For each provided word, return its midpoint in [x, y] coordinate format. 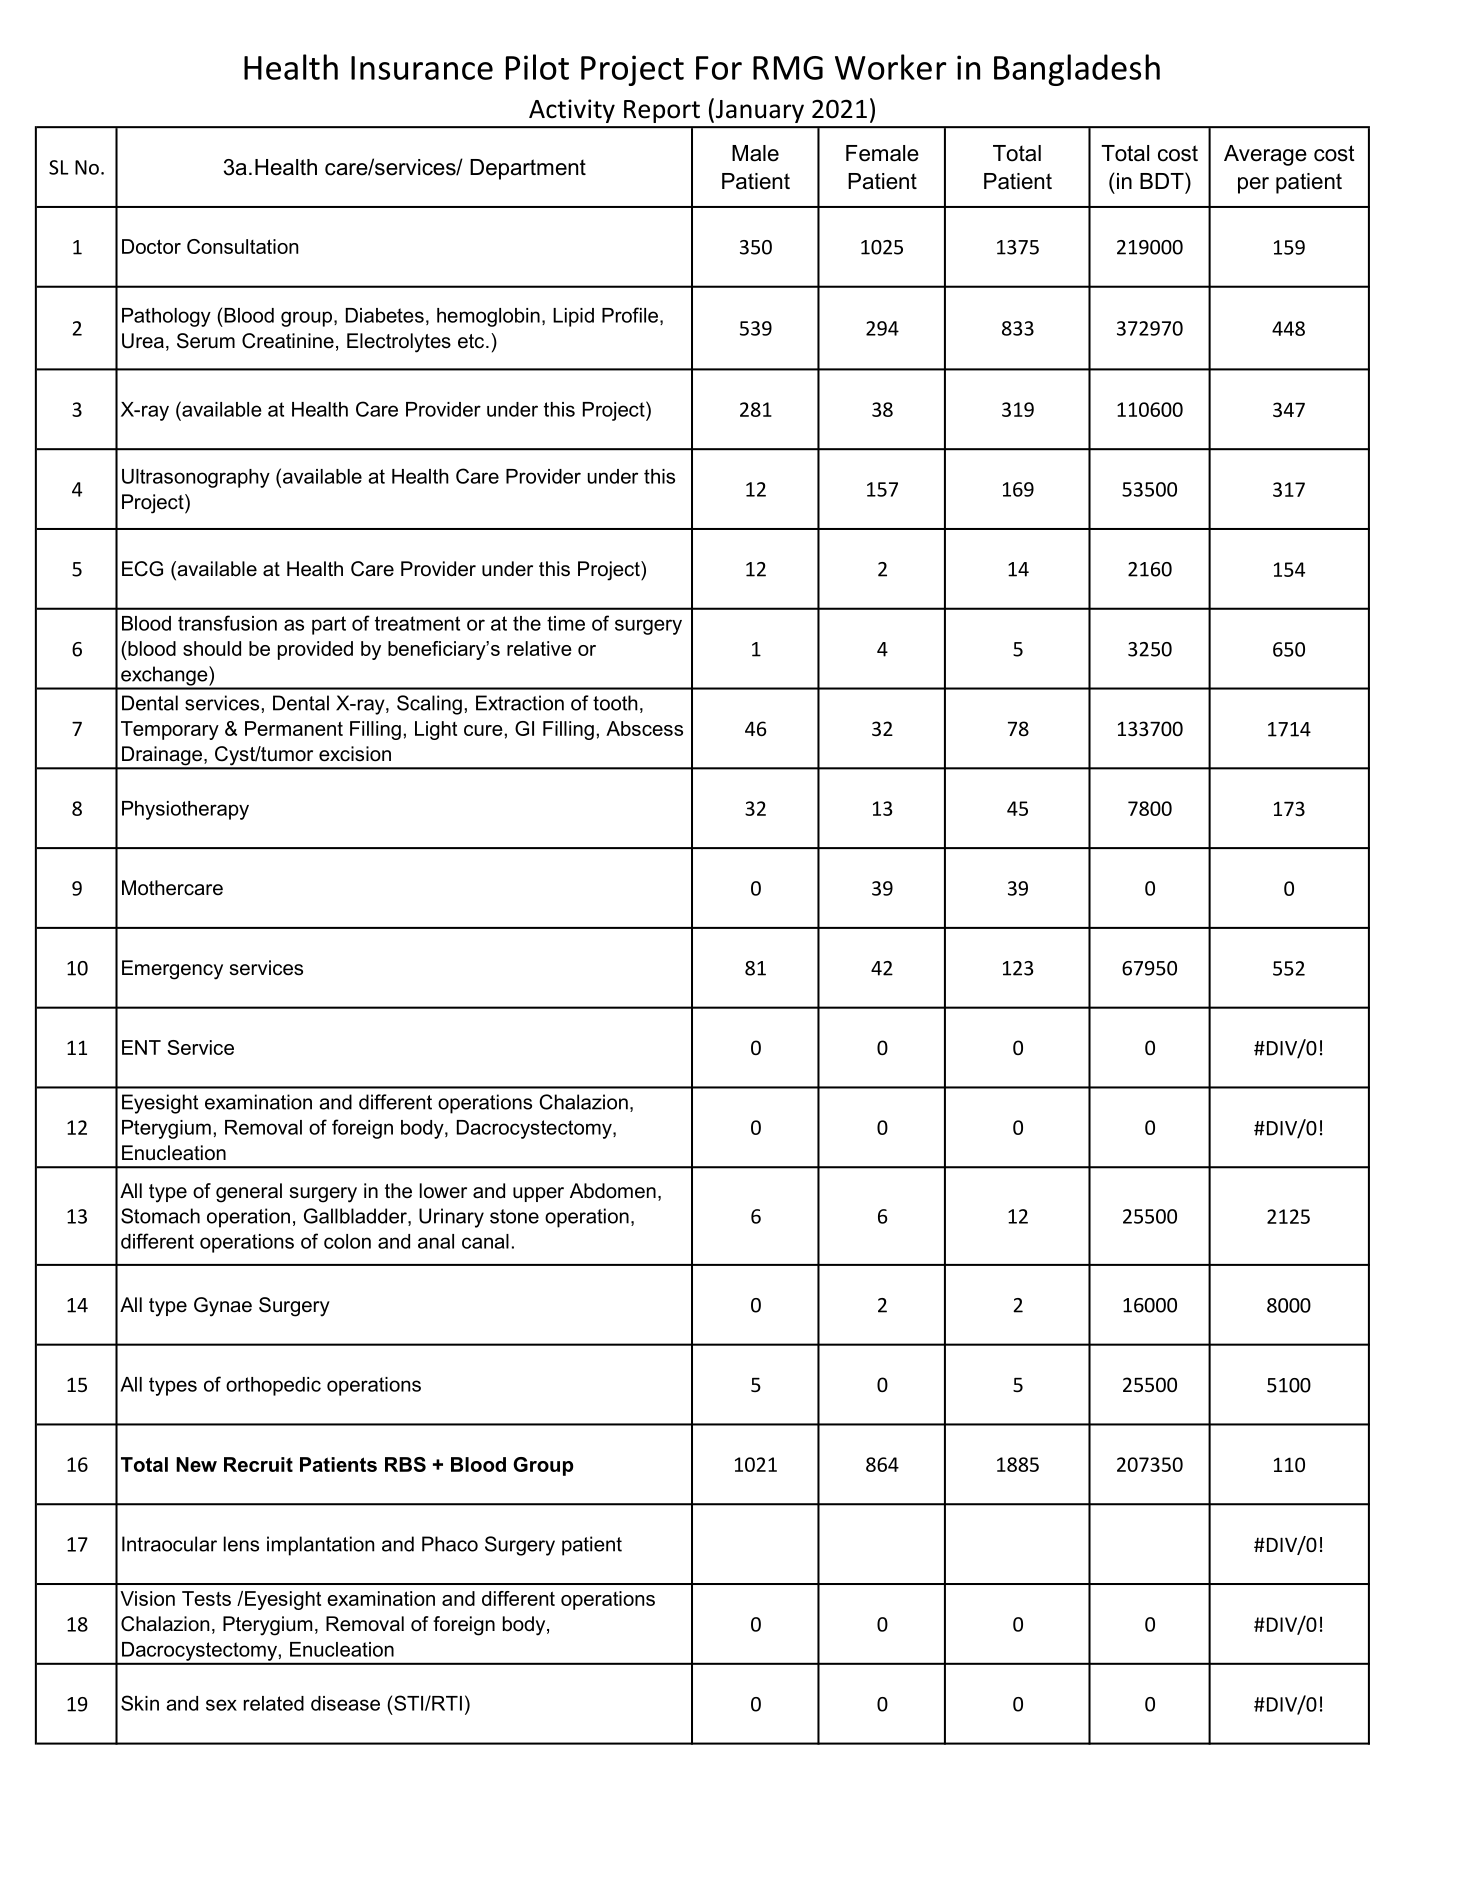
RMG [788, 68]
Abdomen [613, 1191]
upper [538, 1194]
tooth [615, 703]
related [274, 1703]
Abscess [644, 728]
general [249, 1193]
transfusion [227, 623]
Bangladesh [1077, 70]
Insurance [422, 68]
